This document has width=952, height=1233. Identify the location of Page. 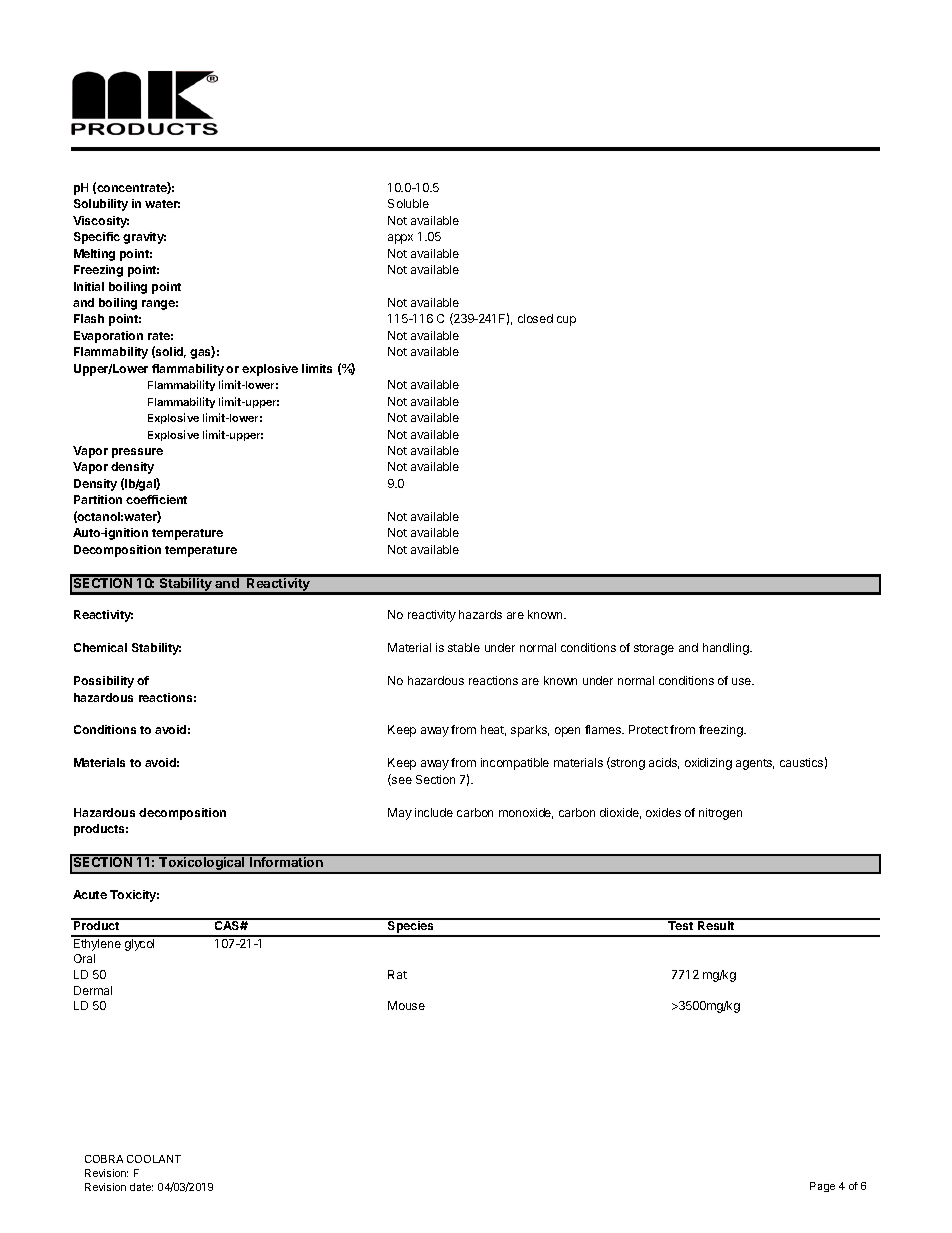
(822, 1187).
